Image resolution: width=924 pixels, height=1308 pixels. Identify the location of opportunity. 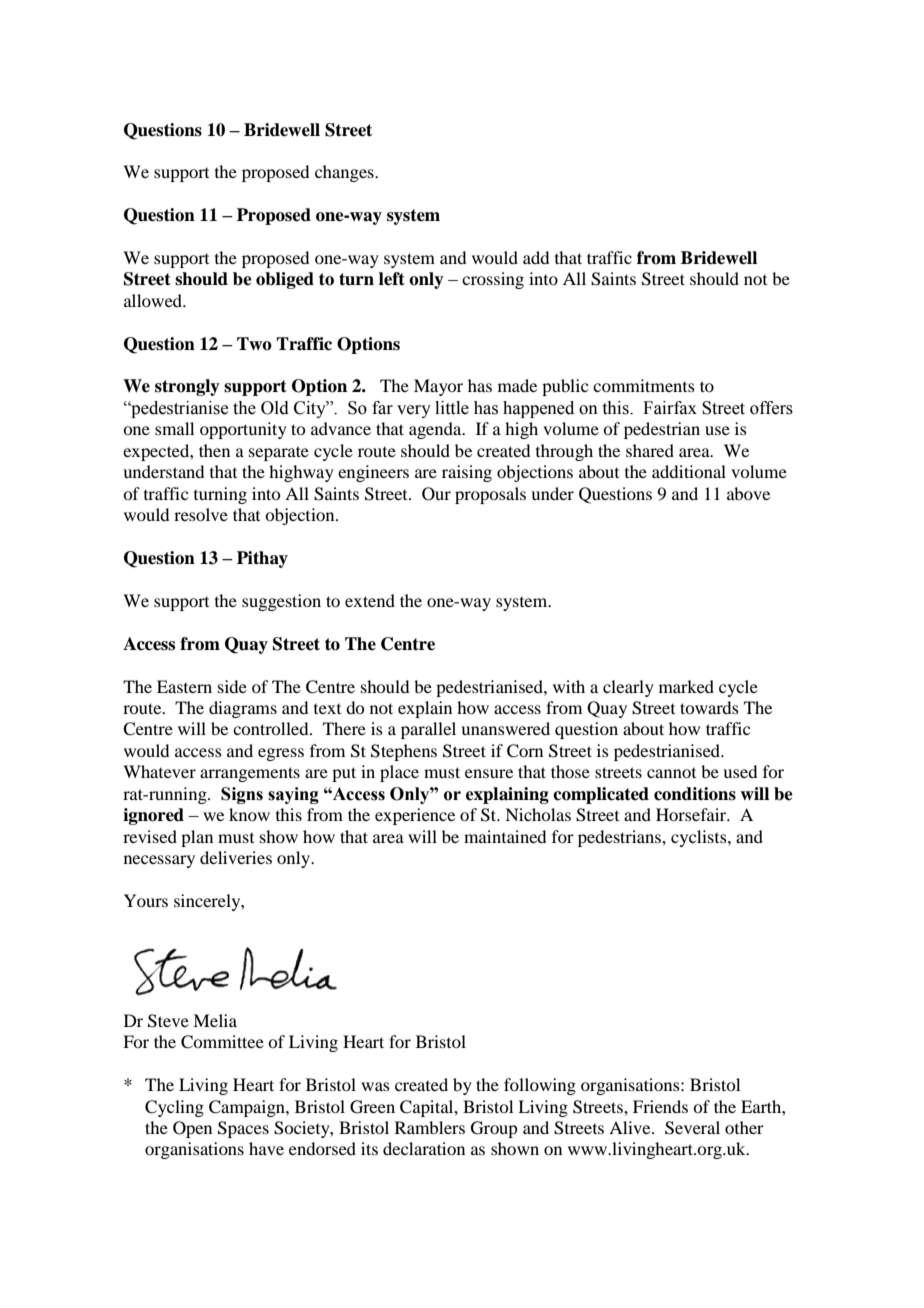
(243, 430).
